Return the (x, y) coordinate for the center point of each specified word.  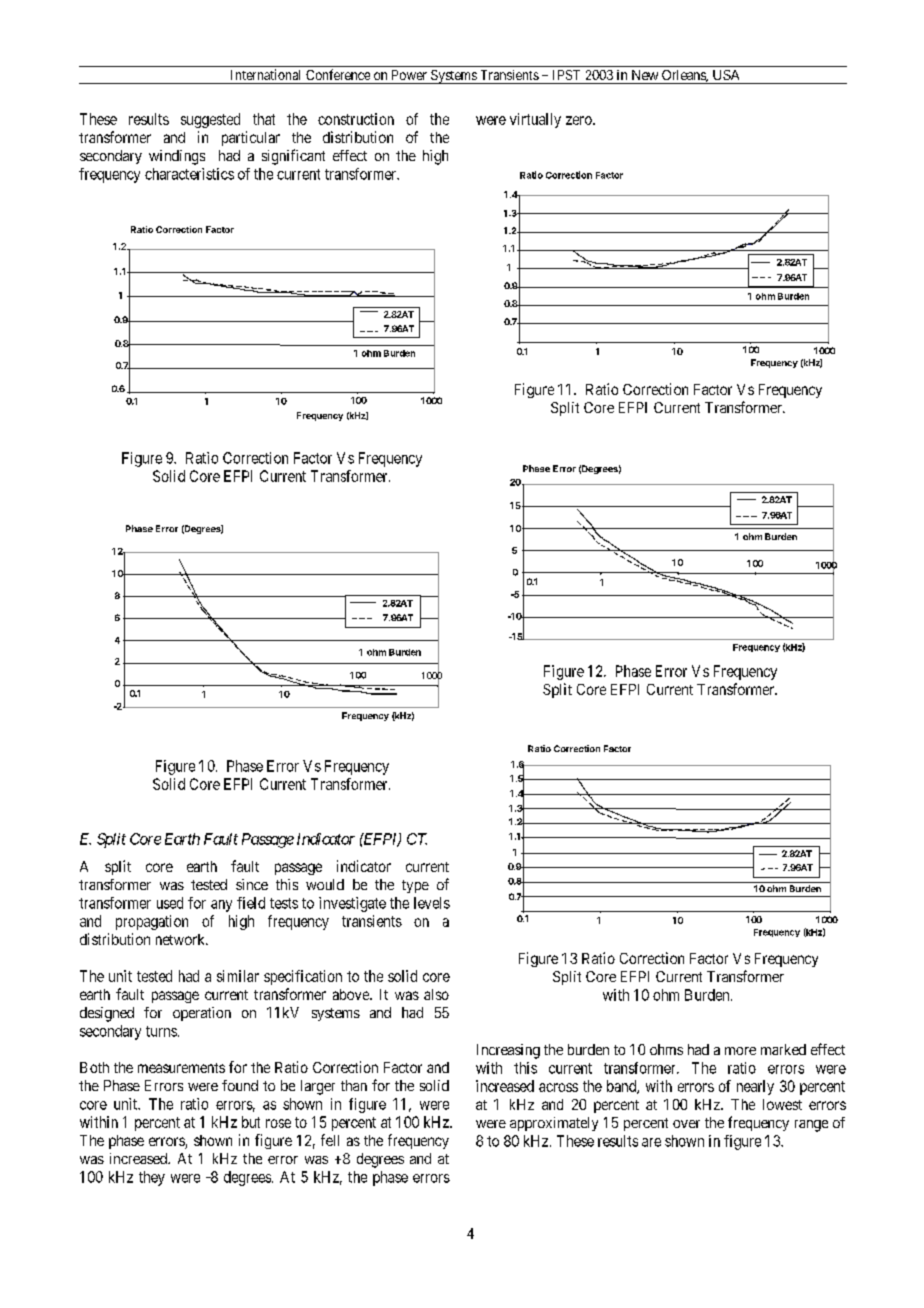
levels (432, 903)
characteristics (189, 174)
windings (177, 157)
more (740, 1051)
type (415, 886)
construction (356, 119)
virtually (535, 120)
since (252, 884)
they (152, 1178)
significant (293, 157)
